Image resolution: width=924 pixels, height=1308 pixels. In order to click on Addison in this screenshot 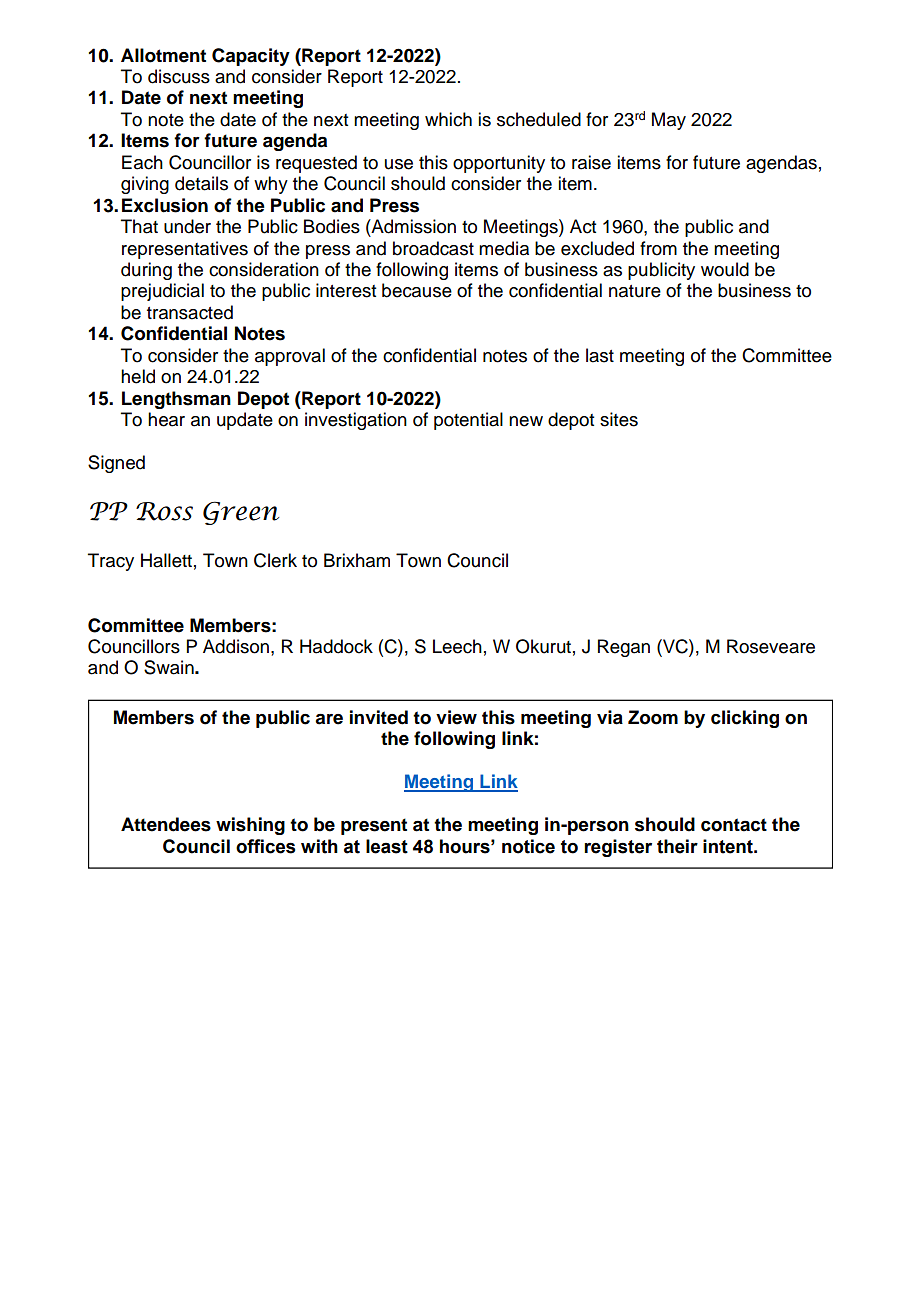, I will do `click(236, 646)`.
